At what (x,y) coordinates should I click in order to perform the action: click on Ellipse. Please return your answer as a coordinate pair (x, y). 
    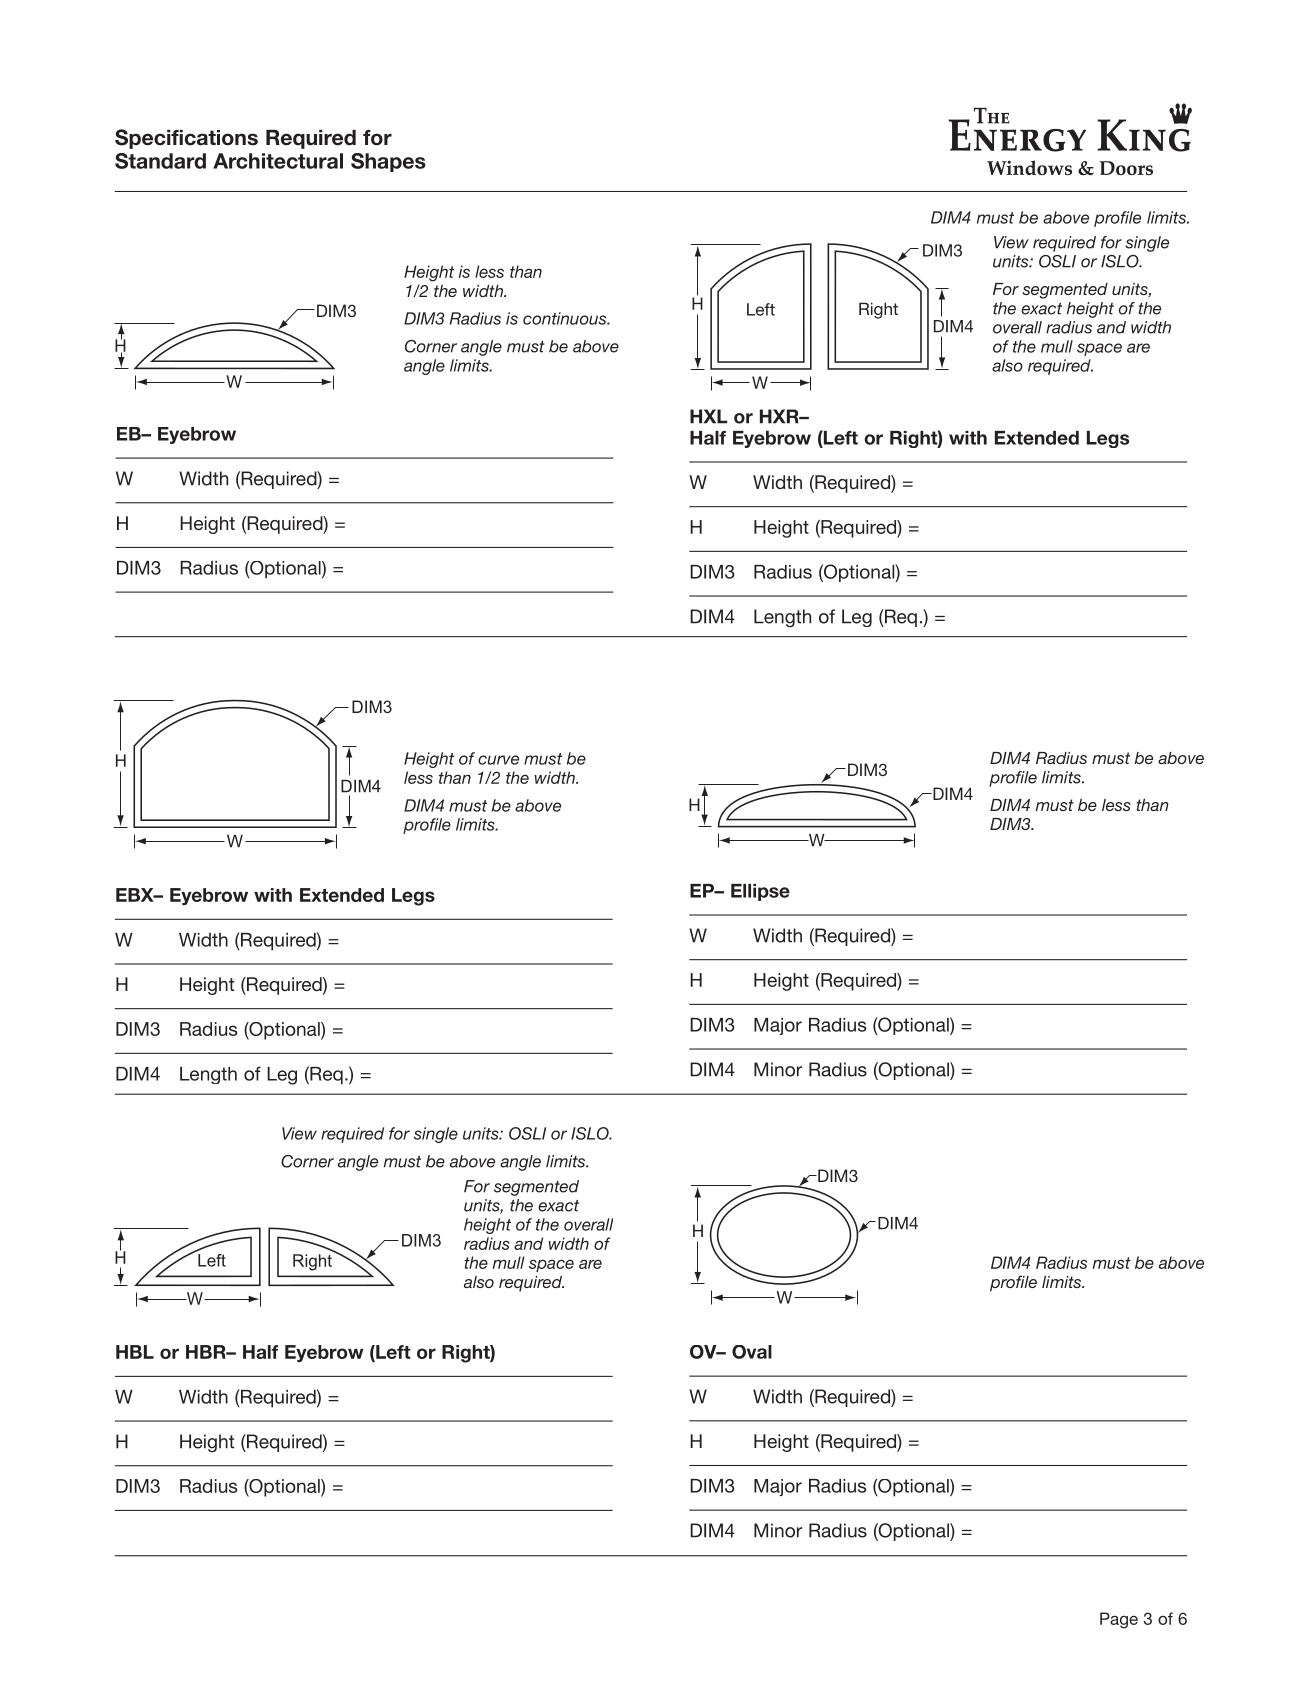
    Looking at the image, I should click on (760, 892).
